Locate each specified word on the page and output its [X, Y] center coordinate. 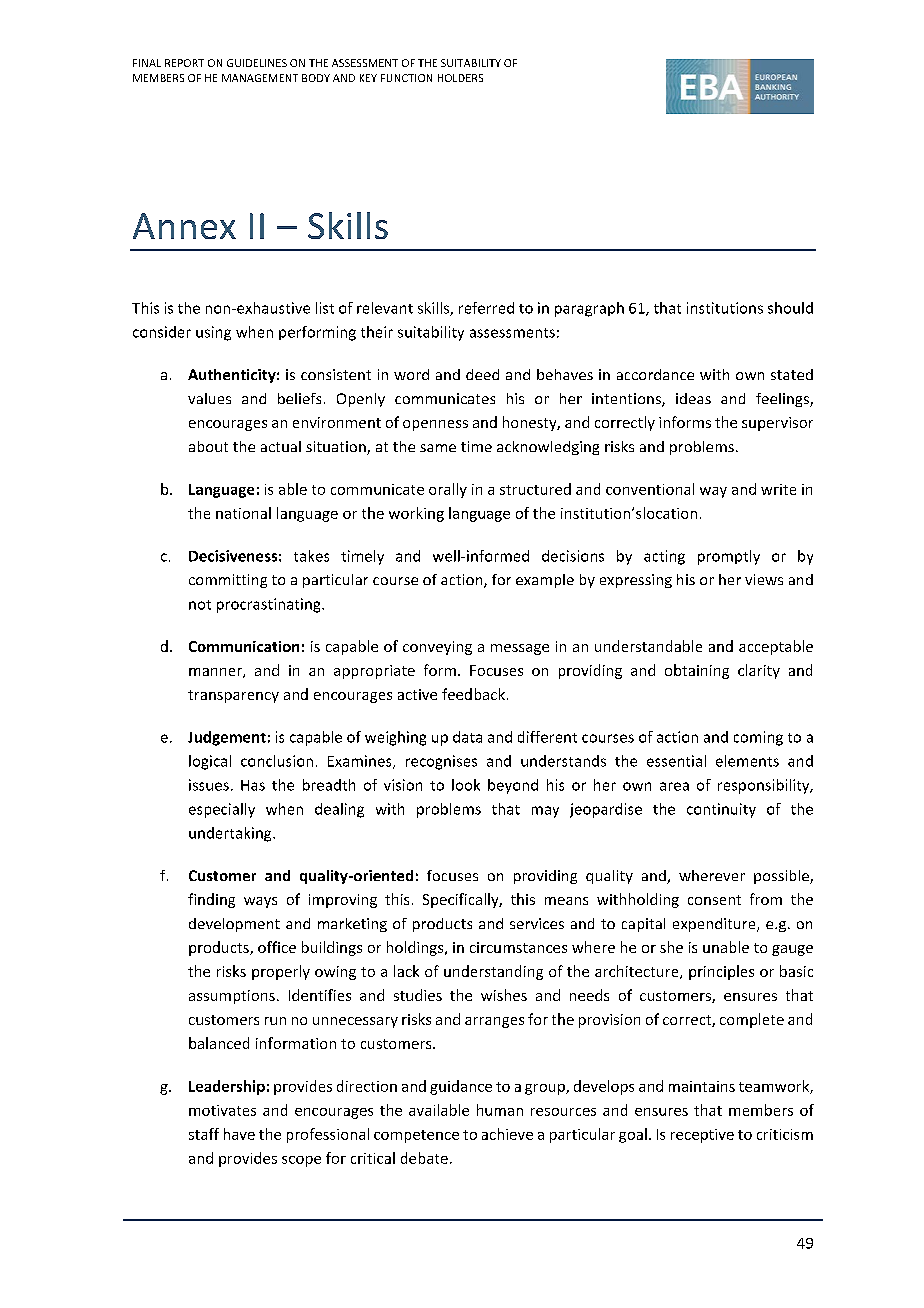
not [200, 605]
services [537, 923]
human [500, 1110]
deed [482, 374]
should [790, 308]
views [764, 579]
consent [714, 900]
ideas [693, 398]
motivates [222, 1110]
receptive [702, 1136]
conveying [437, 648]
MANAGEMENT [260, 78]
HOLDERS [460, 78]
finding [211, 900]
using [213, 333]
